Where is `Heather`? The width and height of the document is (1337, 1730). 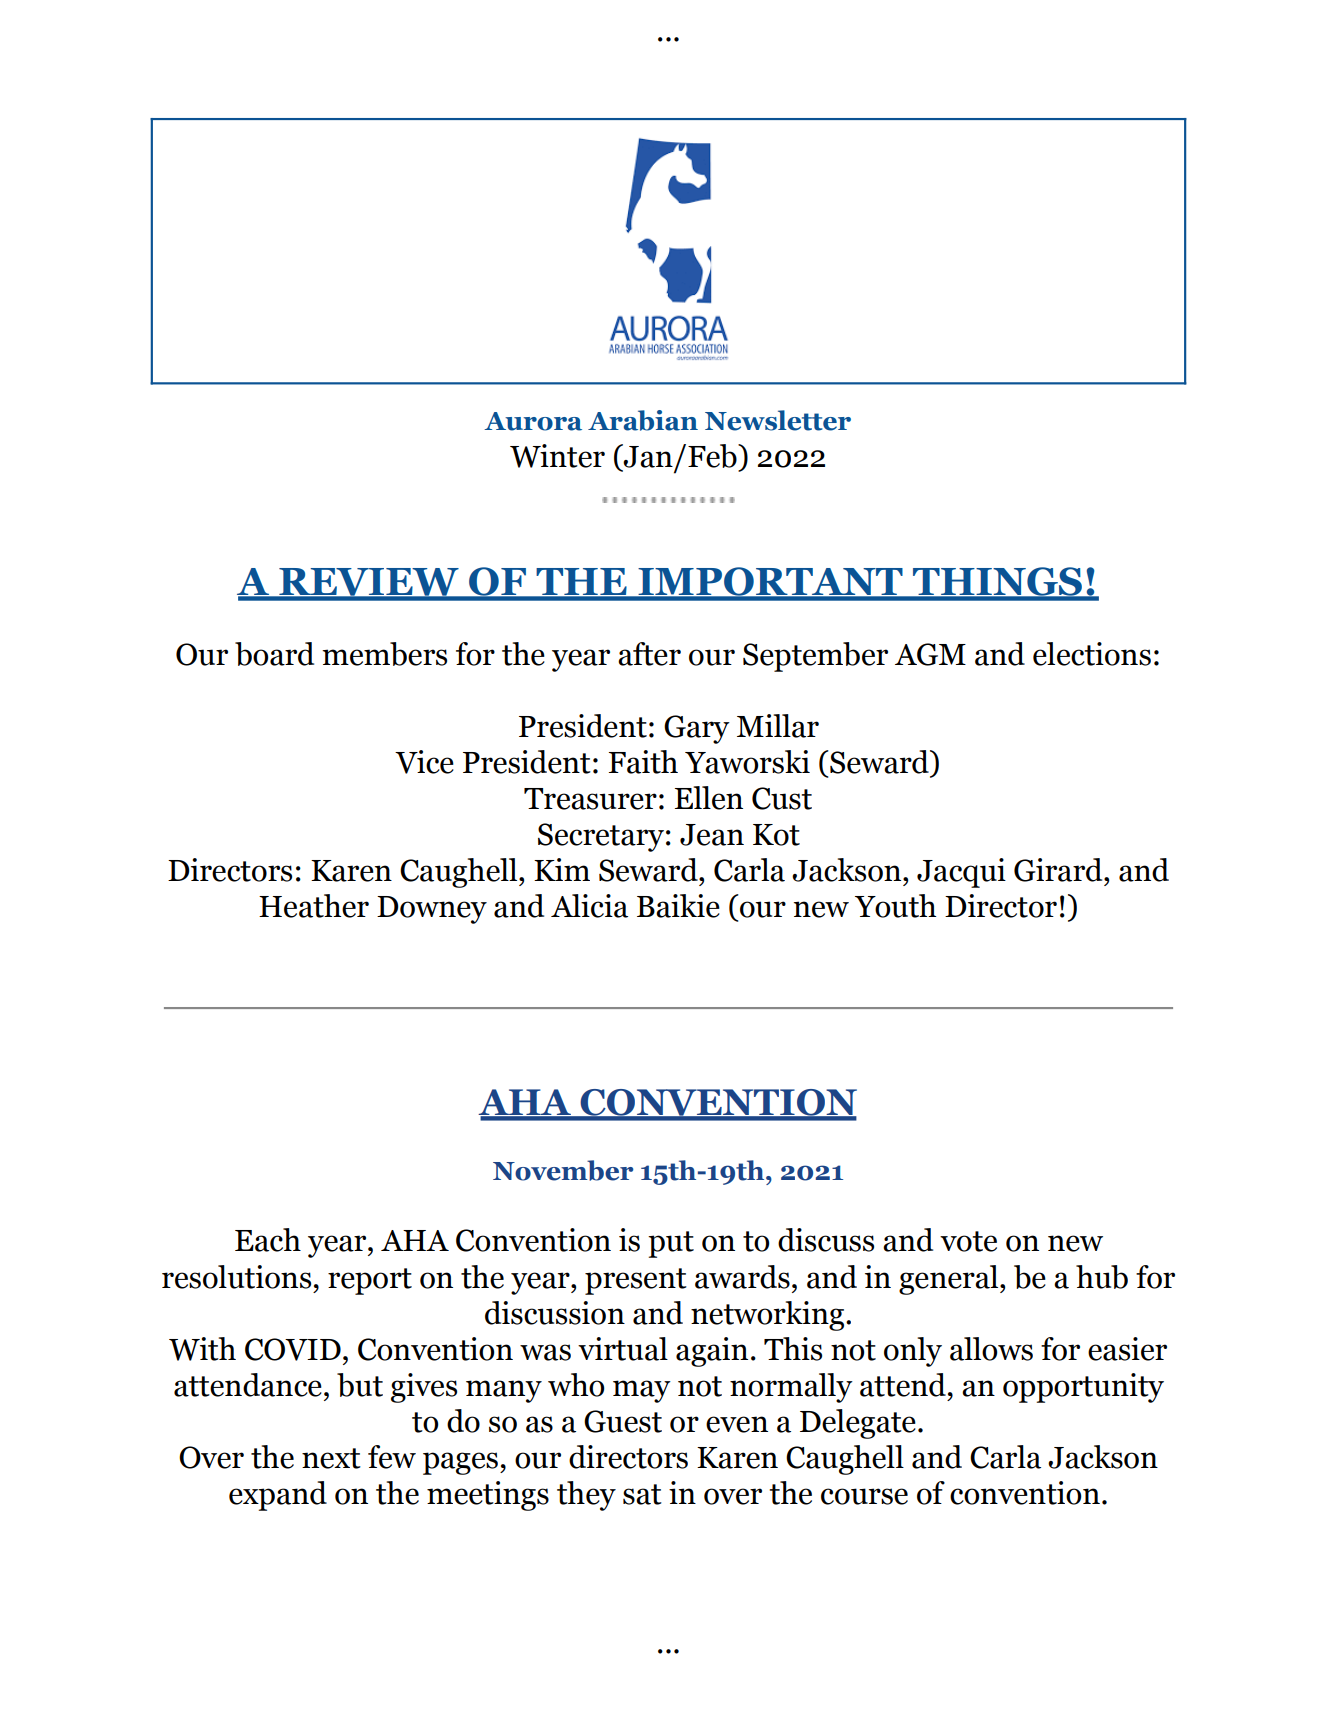 Heather is located at coordinates (314, 906).
